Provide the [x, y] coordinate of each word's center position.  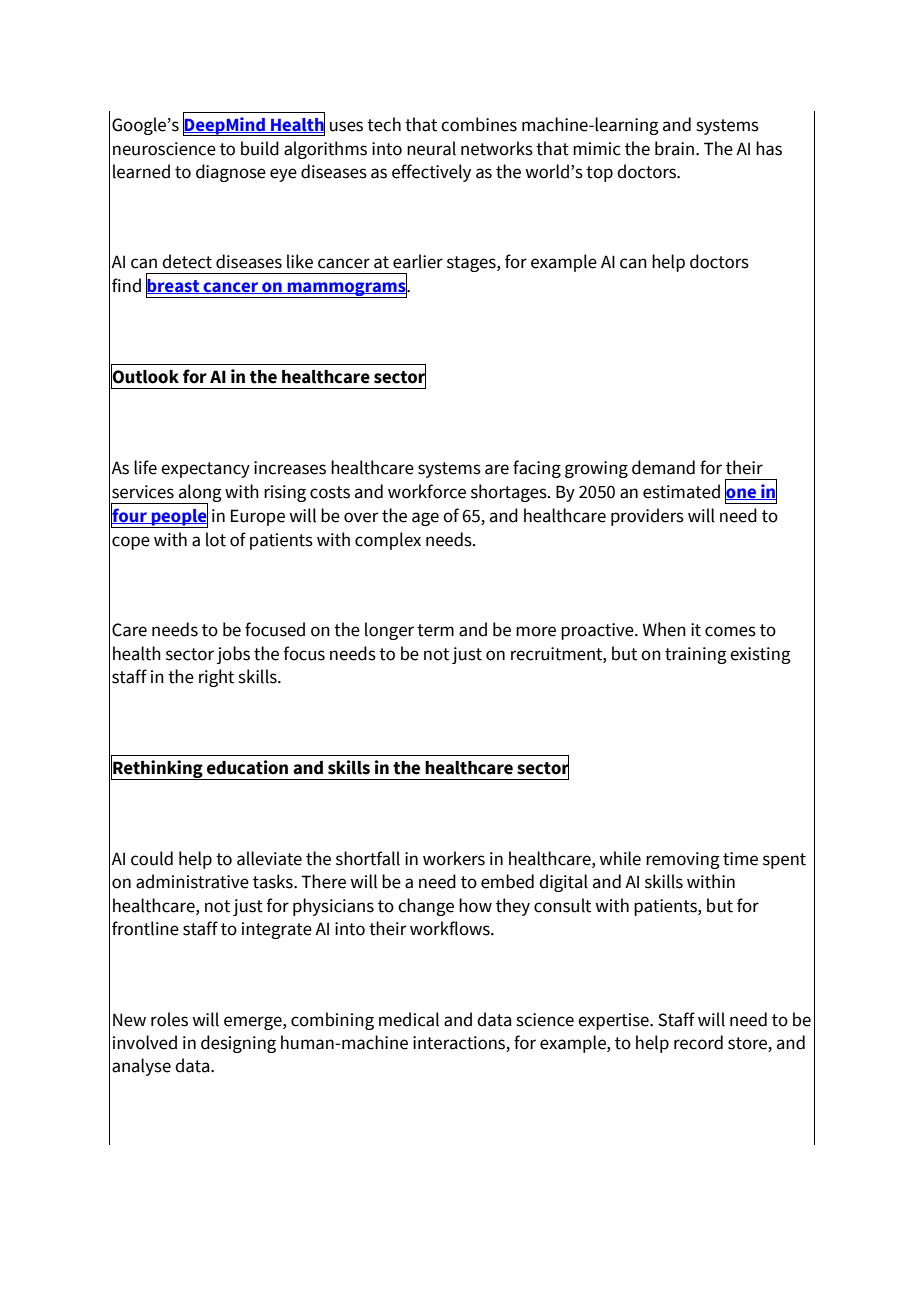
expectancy [205, 470]
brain [674, 148]
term [435, 630]
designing [238, 1044]
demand [663, 467]
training [696, 655]
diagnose [231, 173]
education [247, 767]
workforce [427, 491]
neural [431, 148]
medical [409, 1019]
